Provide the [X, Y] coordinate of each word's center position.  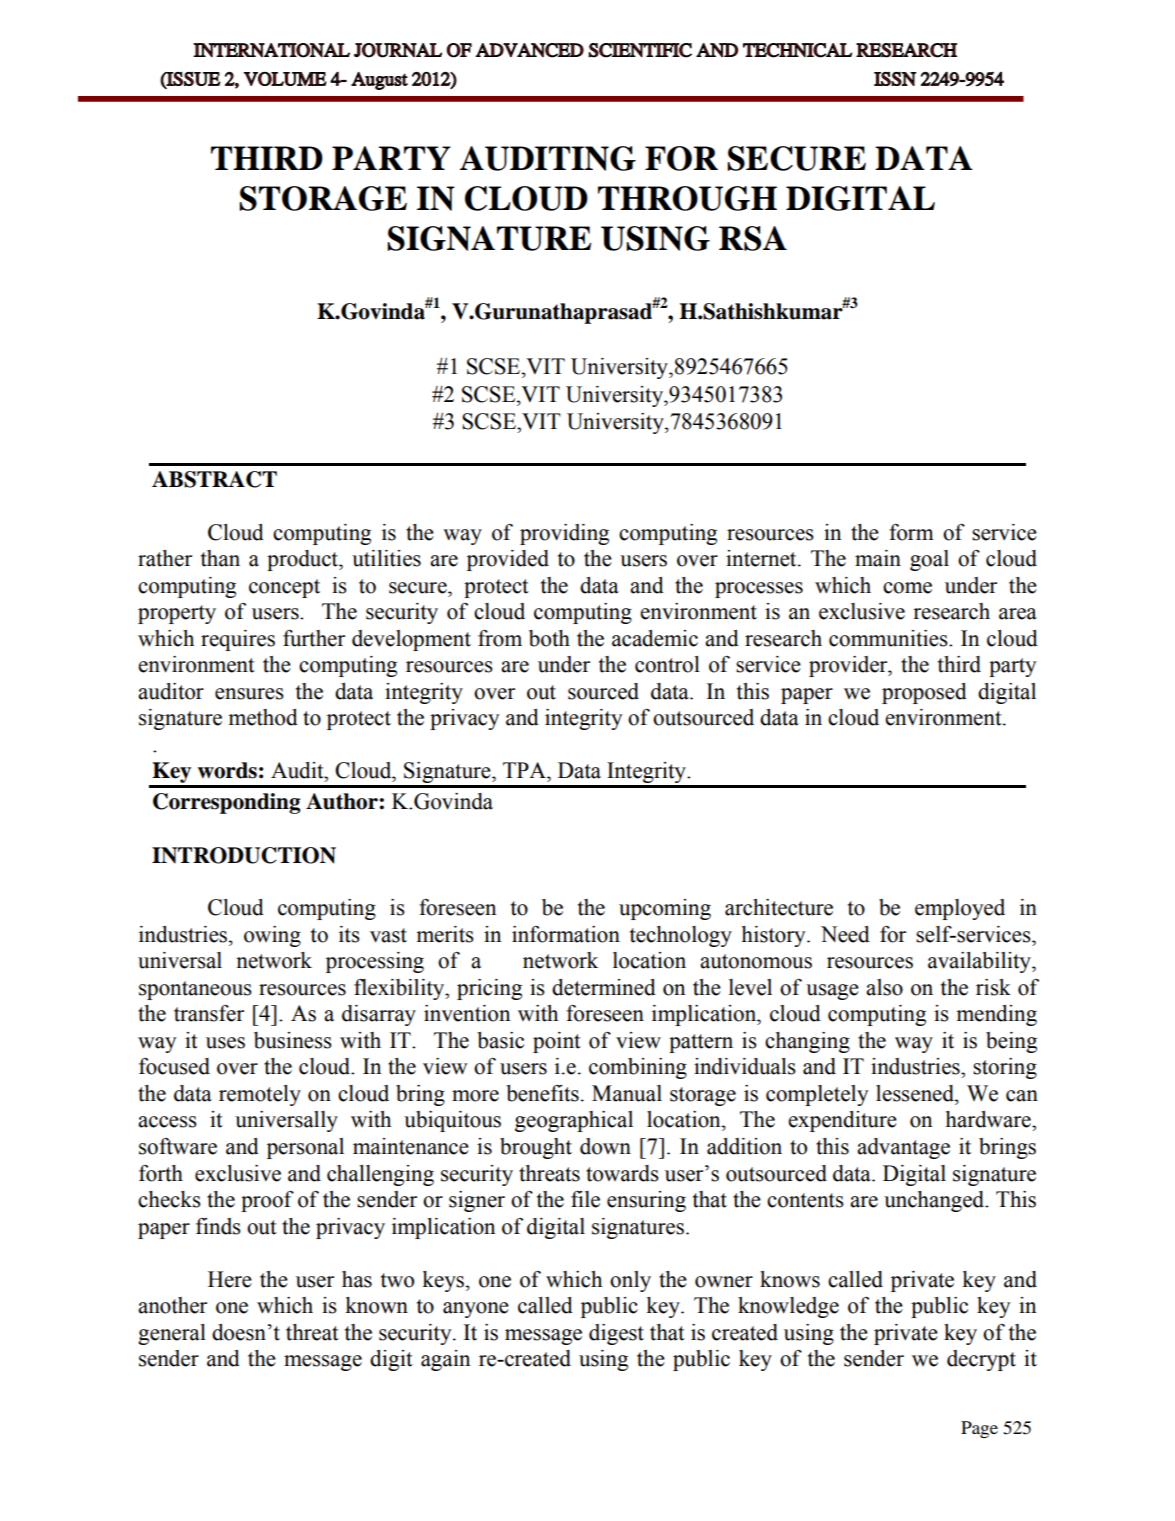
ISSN [895, 79]
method [263, 717]
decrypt [981, 1360]
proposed [924, 693]
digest [616, 1334]
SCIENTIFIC [640, 50]
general [172, 1334]
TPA [525, 770]
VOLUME [285, 79]
